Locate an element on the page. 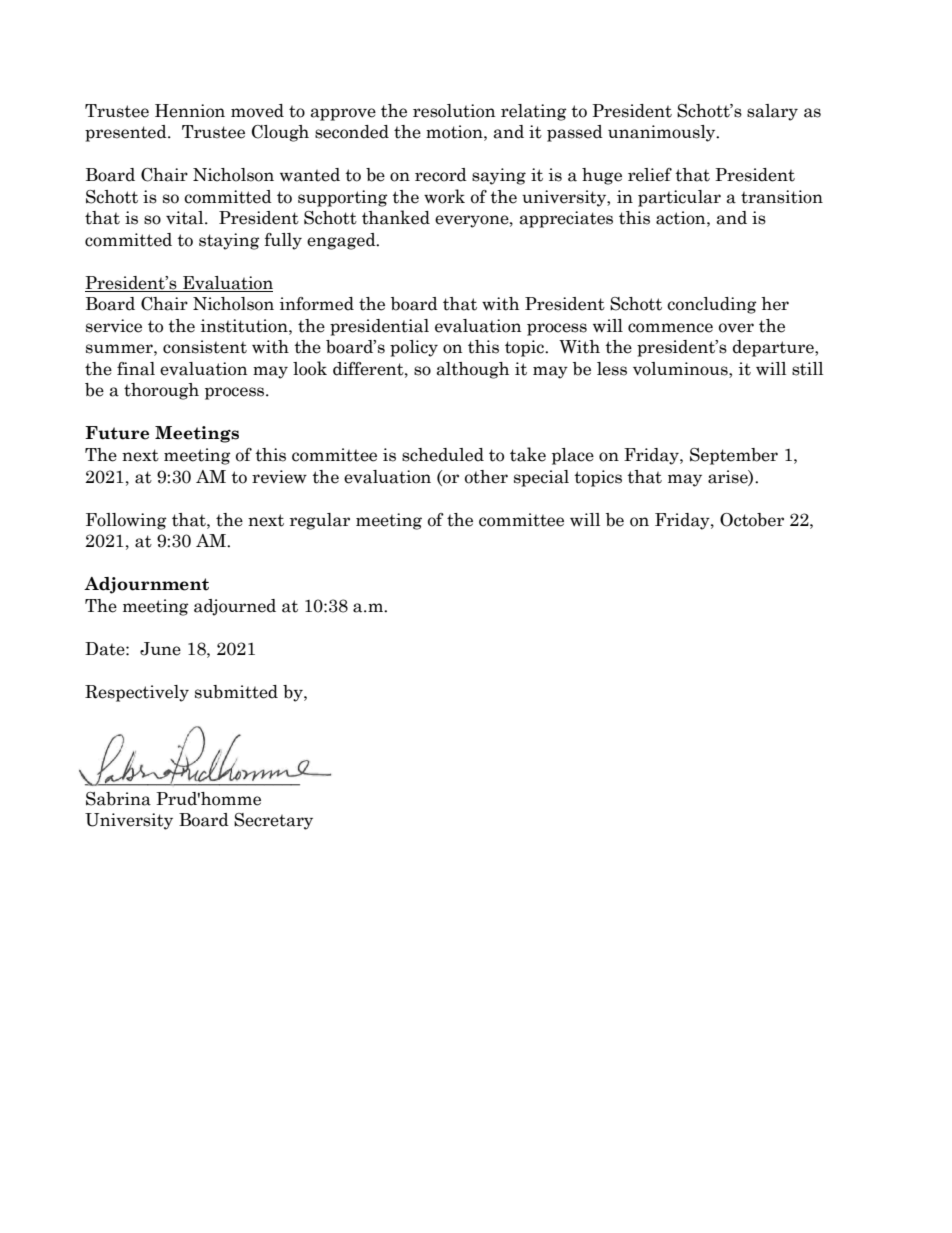 Image resolution: width=952 pixels, height=1233 pixels. Sabrina is located at coordinates (118, 799).
